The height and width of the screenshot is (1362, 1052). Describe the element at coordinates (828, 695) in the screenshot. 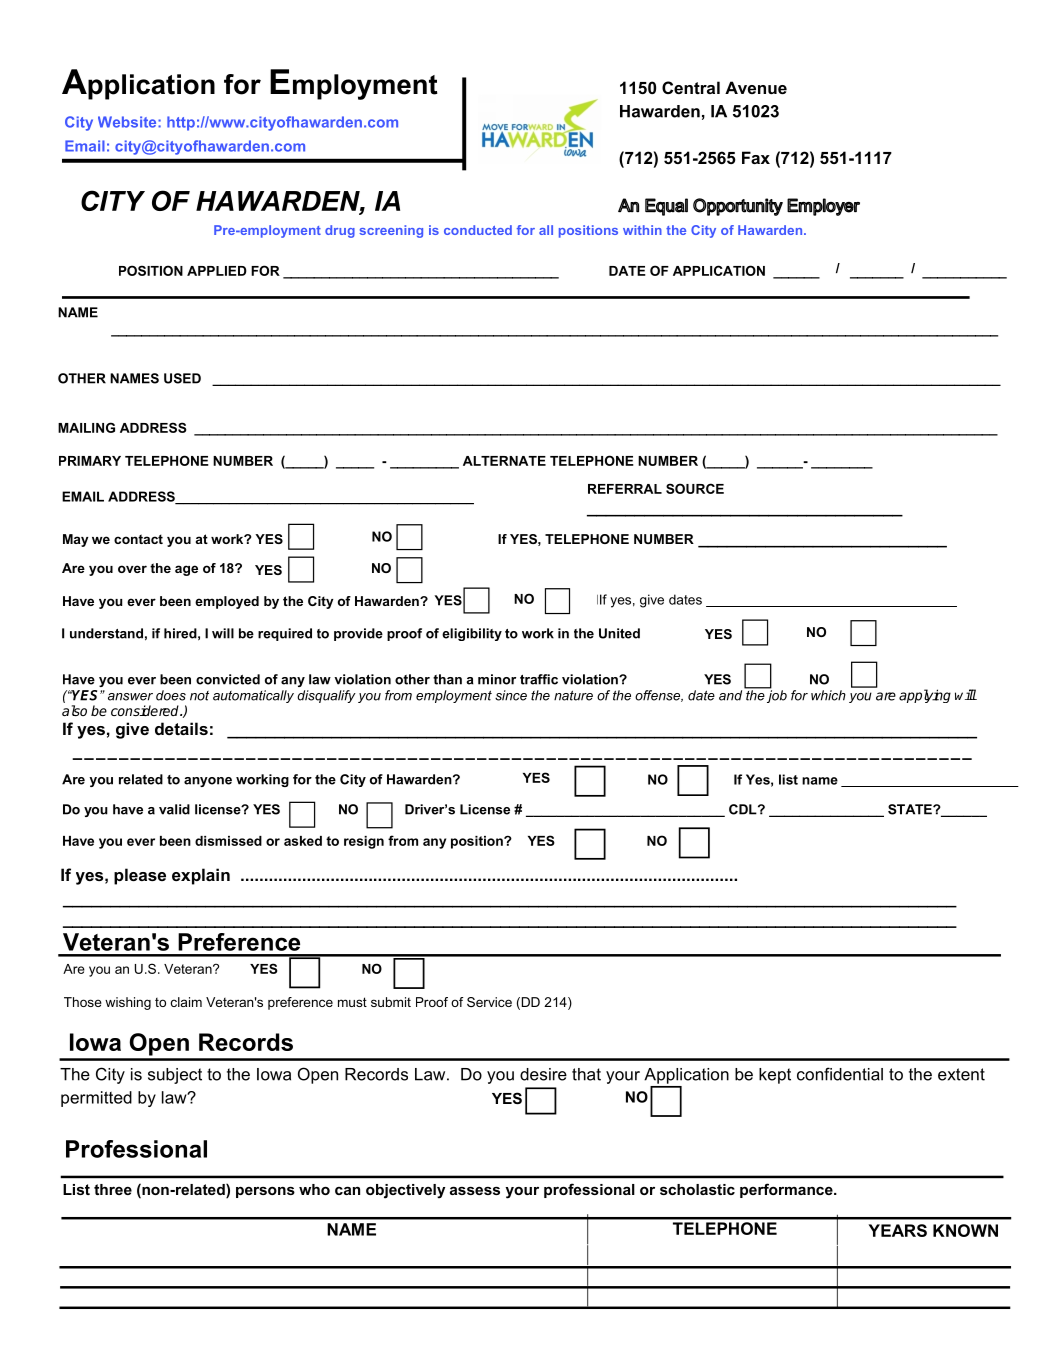

I see `which` at that location.
